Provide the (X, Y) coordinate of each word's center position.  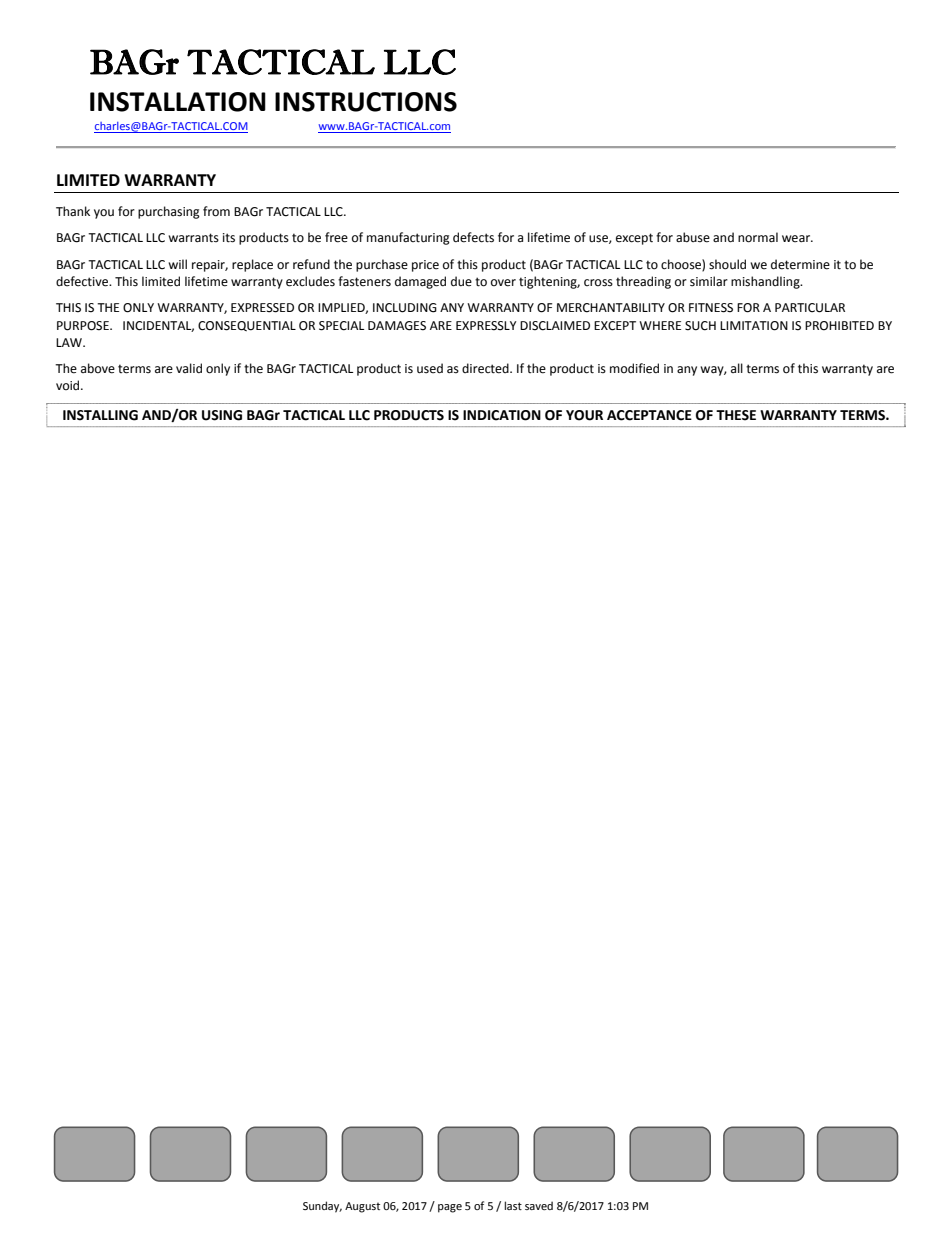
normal (758, 237)
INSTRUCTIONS (366, 102)
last (513, 1205)
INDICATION (502, 415)
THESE (736, 415)
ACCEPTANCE (649, 415)
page (450, 1208)
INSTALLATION (178, 102)
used (430, 368)
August (362, 1207)
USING (222, 415)
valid (189, 368)
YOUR (584, 415)
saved (539, 1205)
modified (634, 368)
